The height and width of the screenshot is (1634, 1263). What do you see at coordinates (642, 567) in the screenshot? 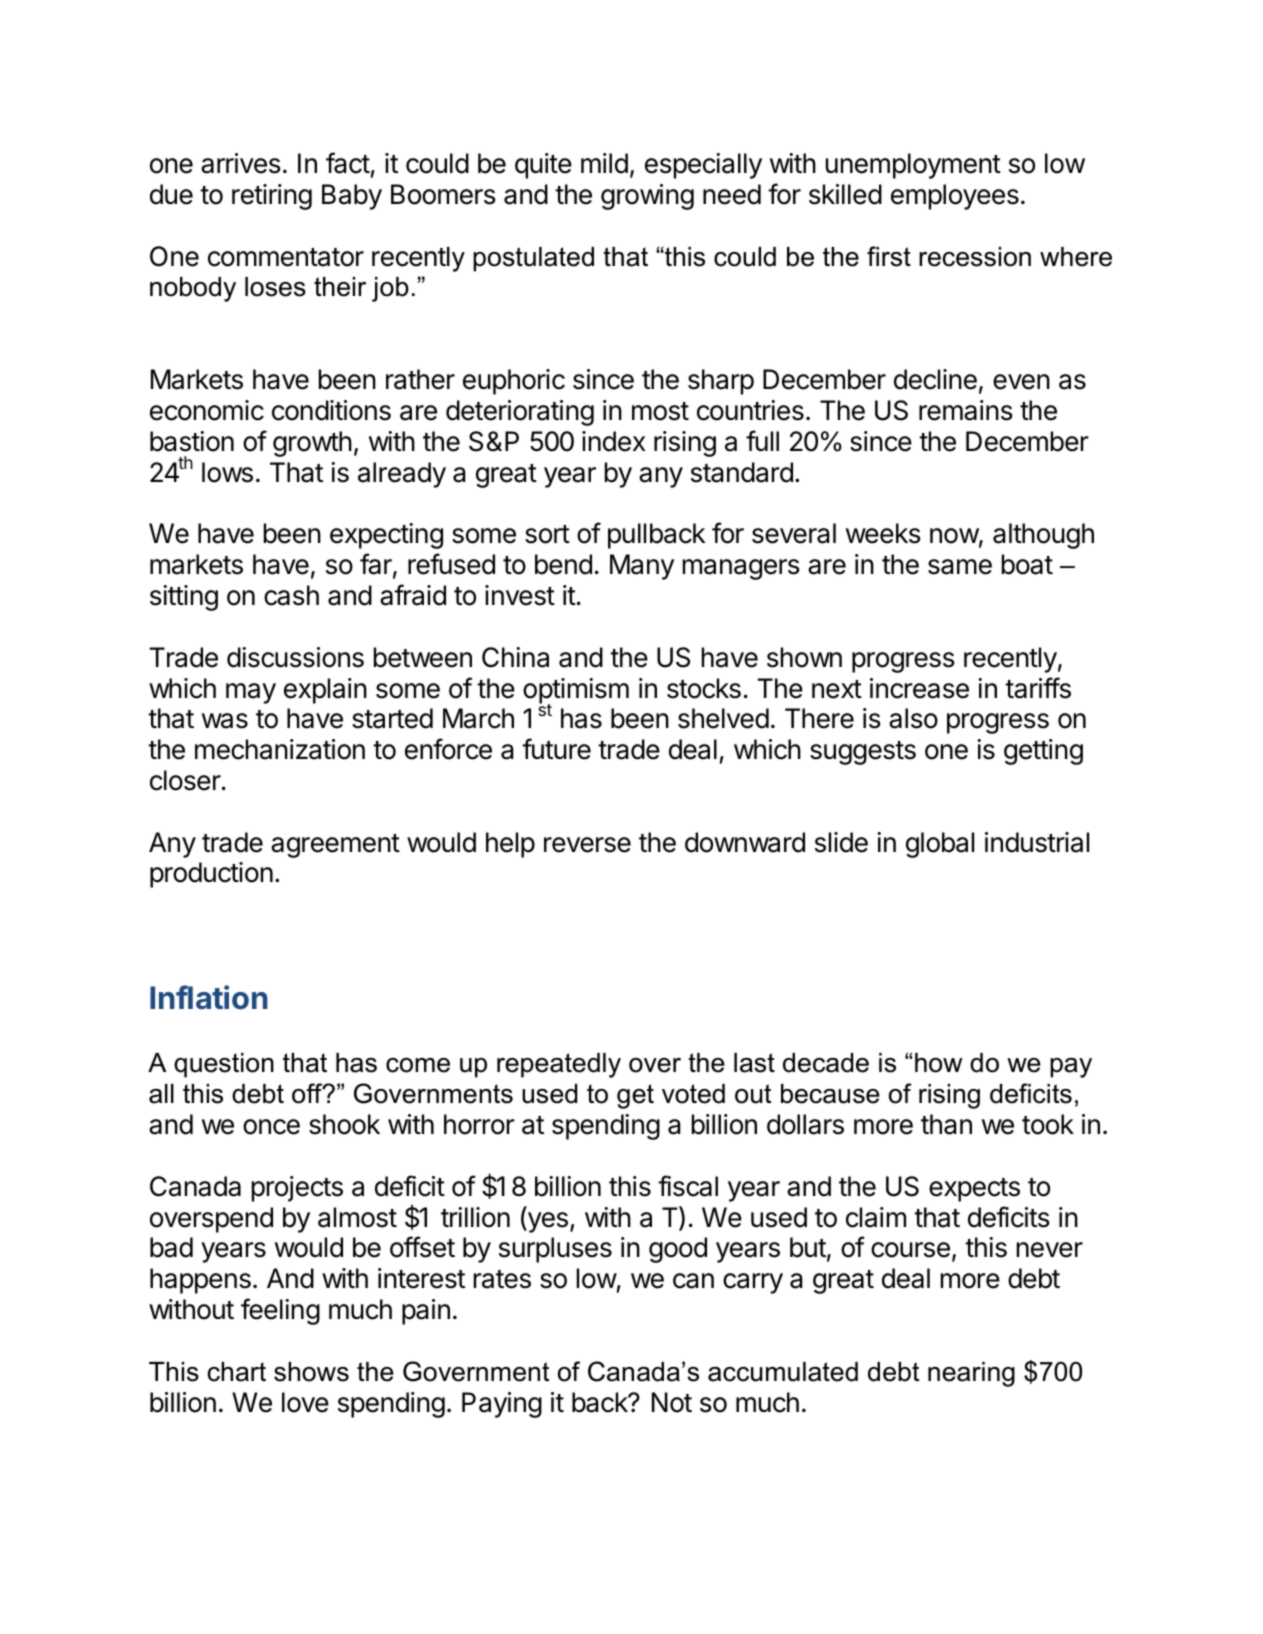
I see `Many` at bounding box center [642, 567].
